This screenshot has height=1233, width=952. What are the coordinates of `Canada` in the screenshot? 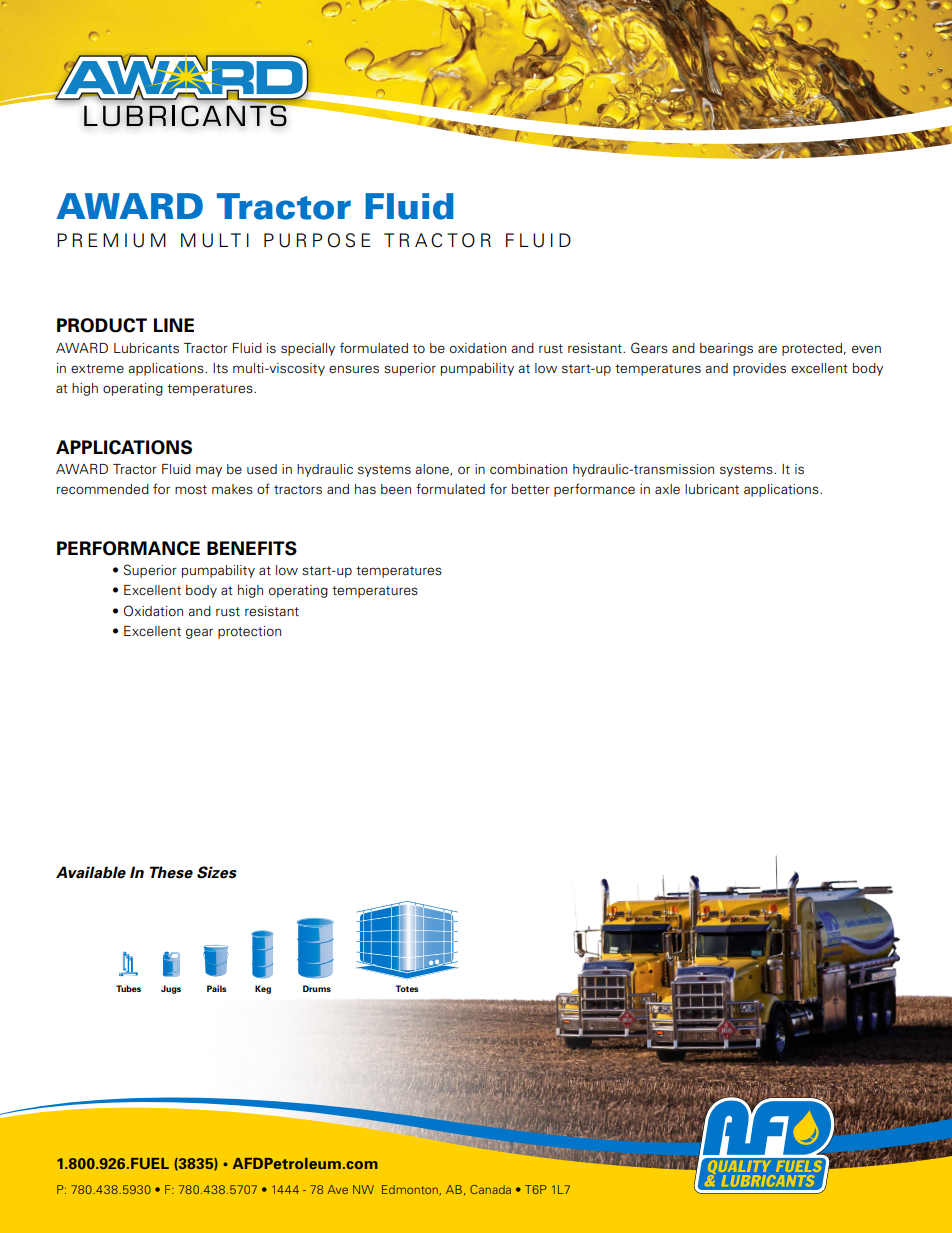 It's located at (490, 1189).
